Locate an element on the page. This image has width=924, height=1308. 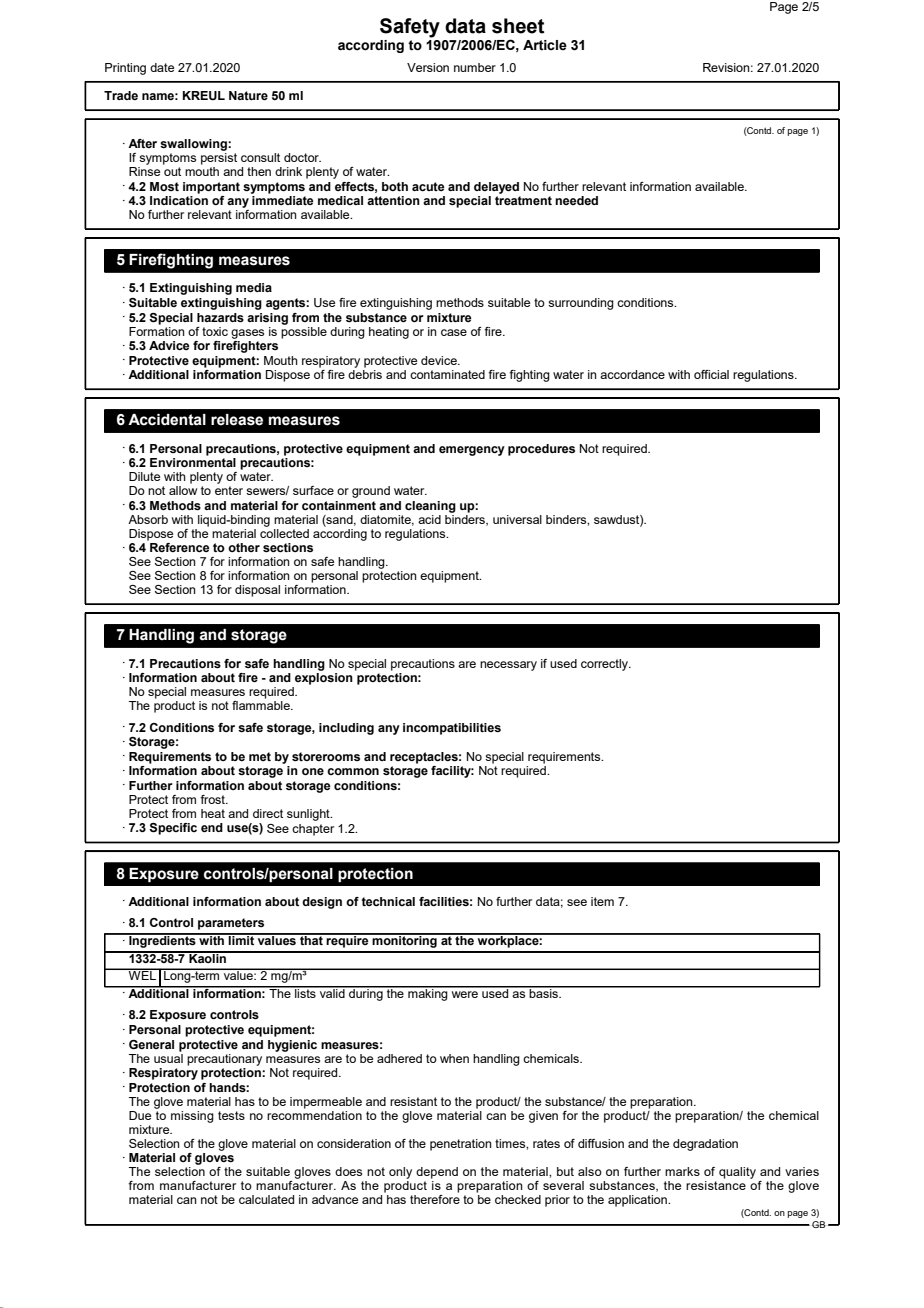
incompatibilities is located at coordinates (452, 729).
